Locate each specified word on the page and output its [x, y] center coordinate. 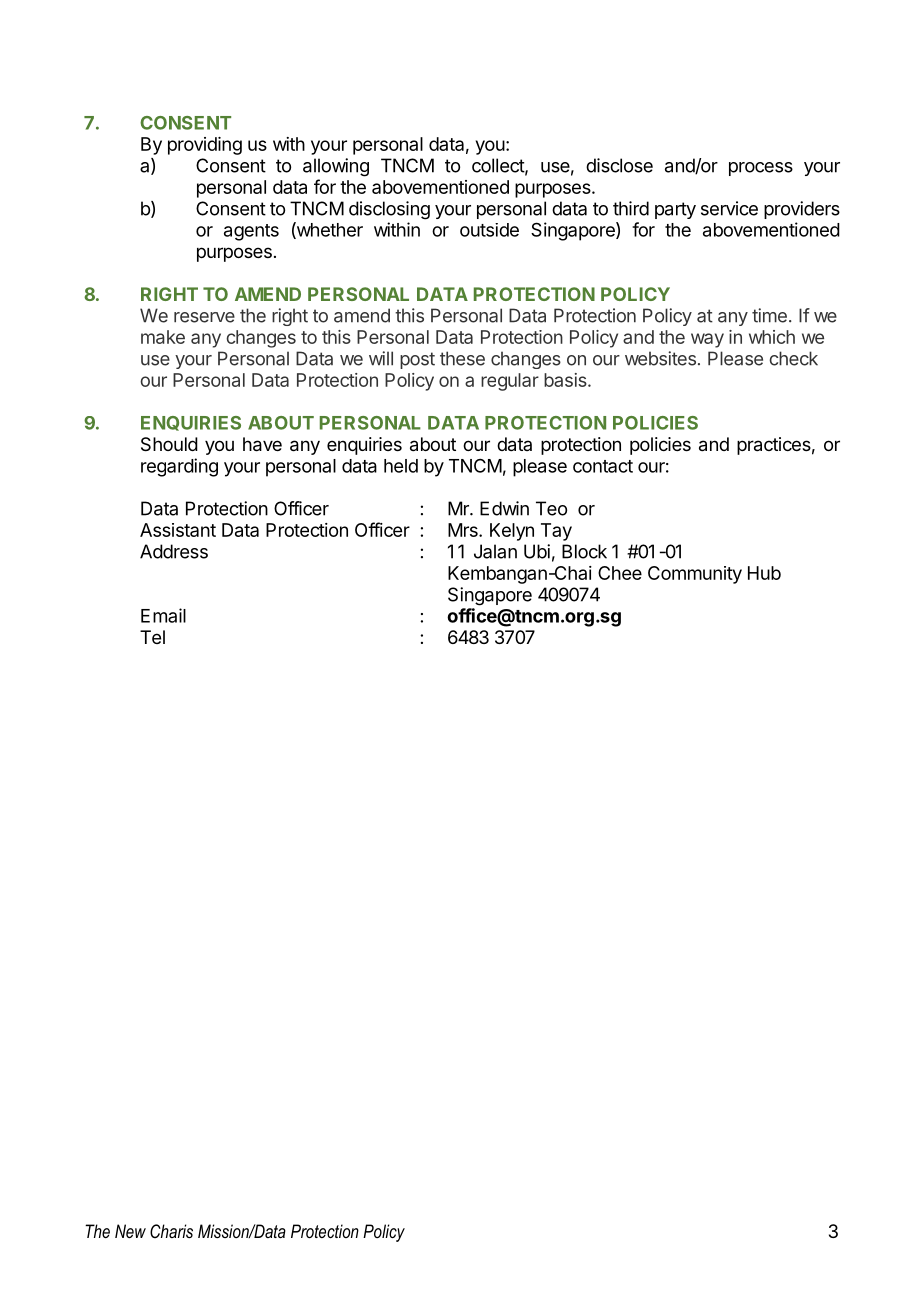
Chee [620, 573]
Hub [764, 573]
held [401, 466]
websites [660, 358]
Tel [152, 637]
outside [489, 230]
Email [163, 615]
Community [695, 575]
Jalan [495, 551]
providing [205, 146]
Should [169, 444]
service [729, 208]
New [130, 1231]
